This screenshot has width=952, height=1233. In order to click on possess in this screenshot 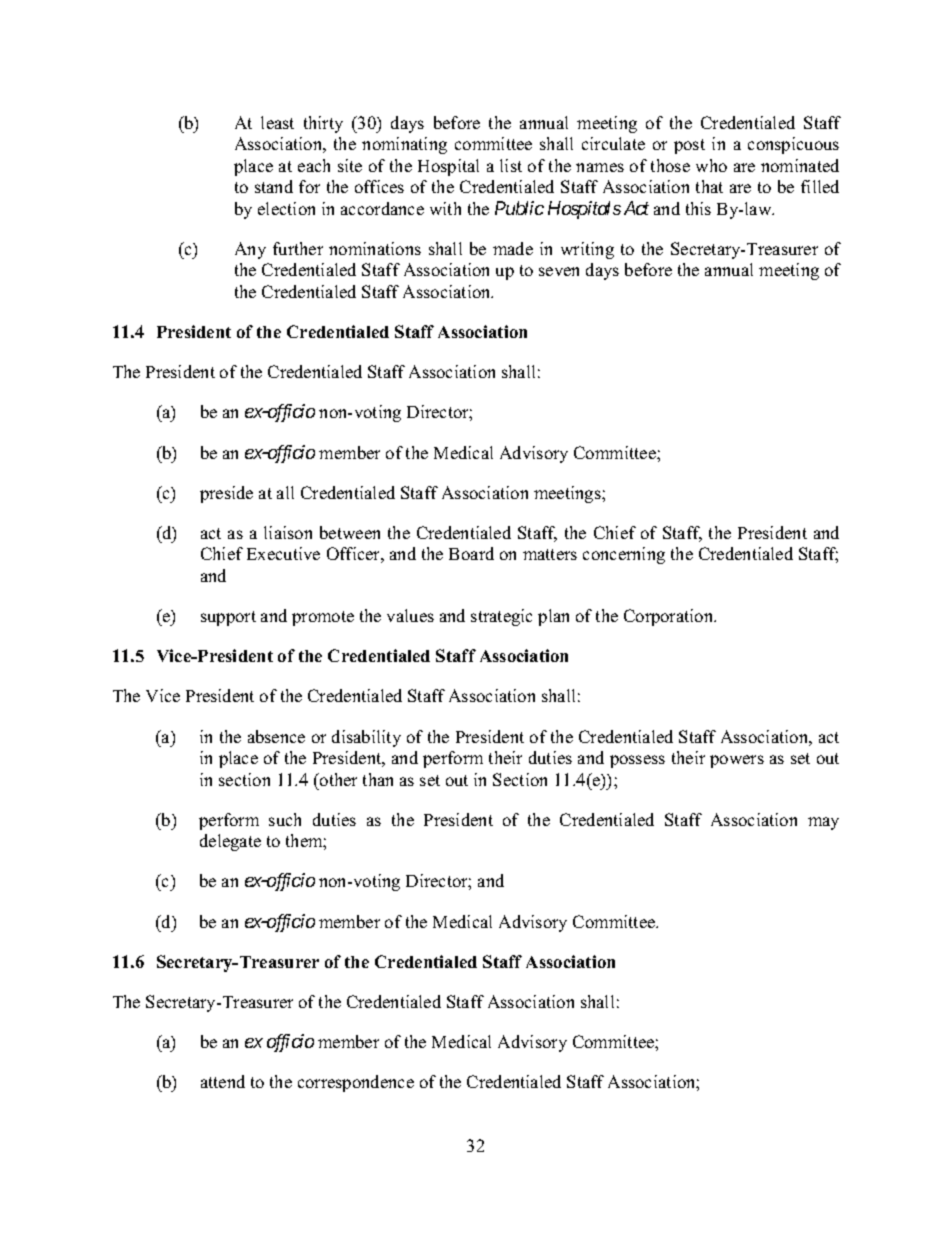, I will do `click(637, 761)`.
